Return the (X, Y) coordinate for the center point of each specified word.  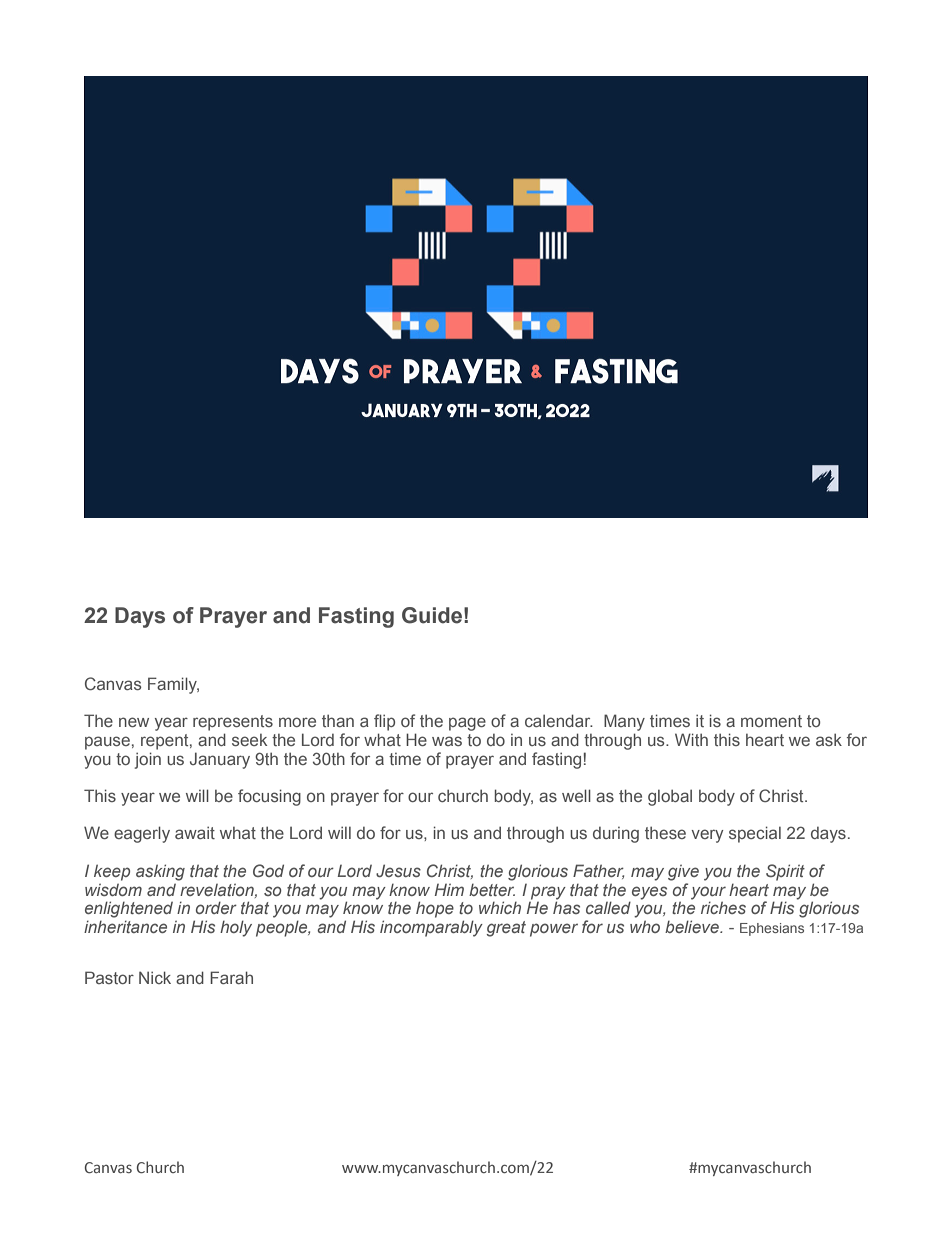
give (683, 873)
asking (160, 872)
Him (449, 890)
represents (233, 723)
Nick (155, 977)
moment (771, 721)
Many (624, 722)
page (467, 724)
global (670, 797)
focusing (269, 797)
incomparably (431, 928)
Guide (432, 615)
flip (384, 722)
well (576, 795)
